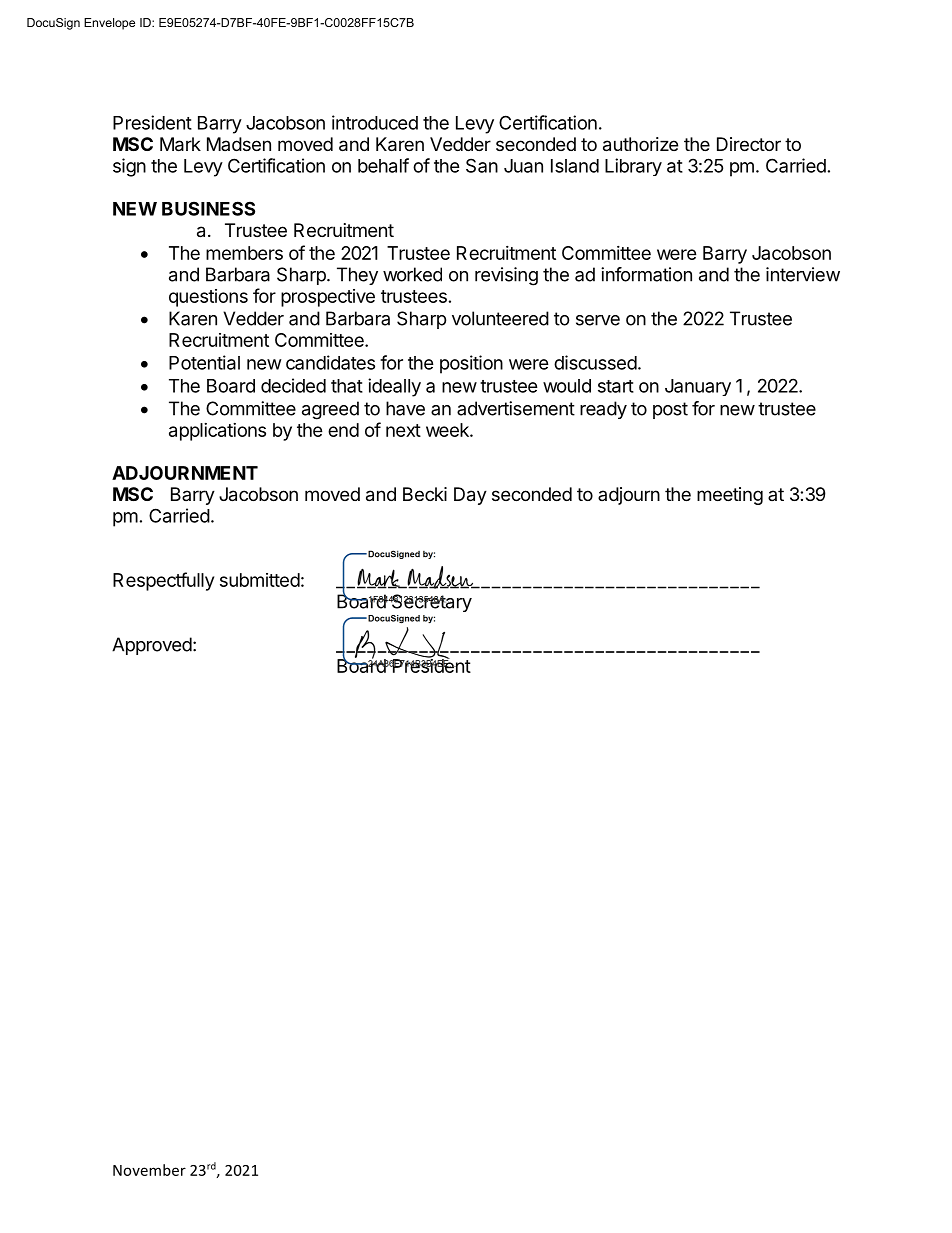 The image size is (952, 1233). Describe the element at coordinates (152, 646) in the image. I see `Approved` at that location.
